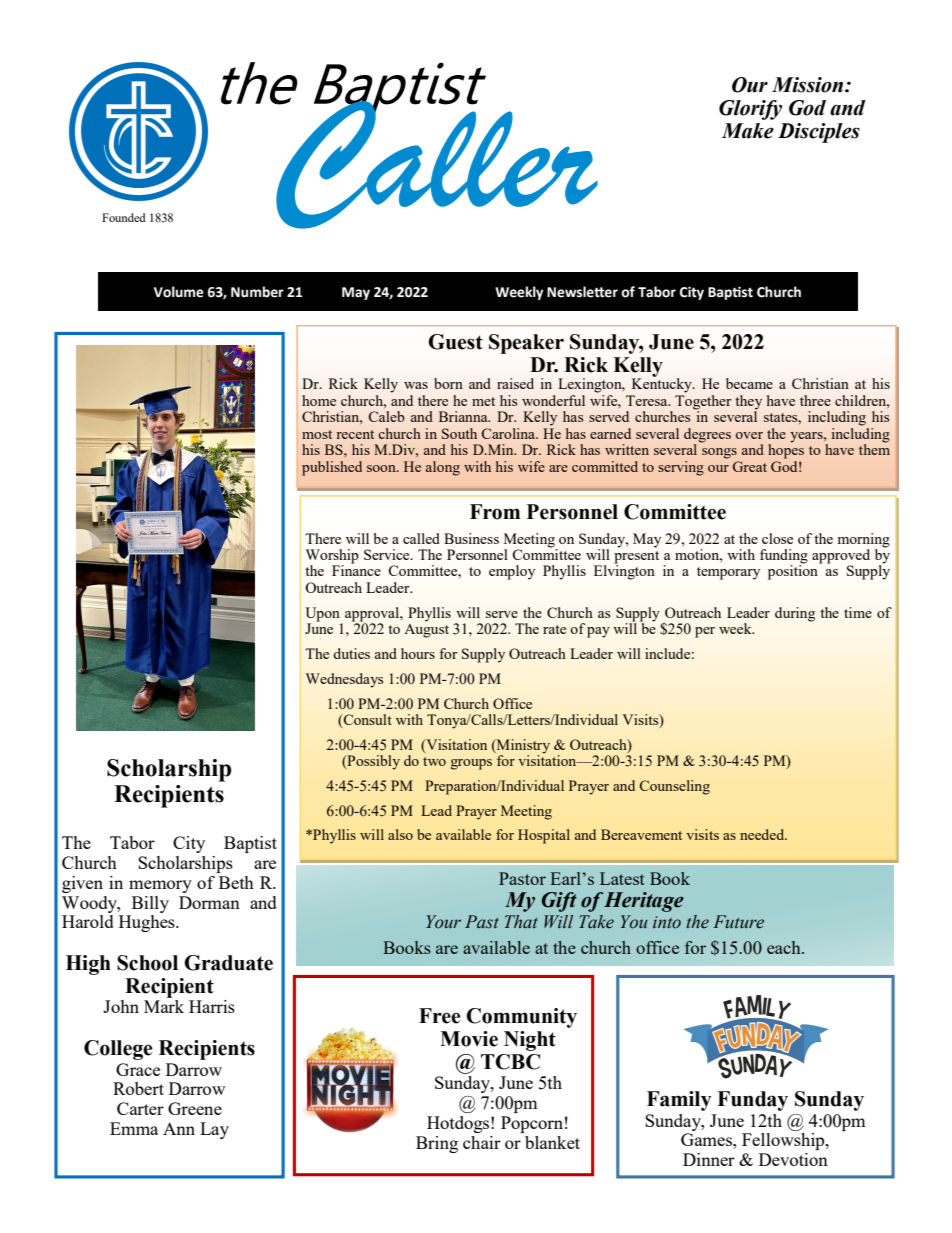  I want to click on Caller, so click(436, 164).
